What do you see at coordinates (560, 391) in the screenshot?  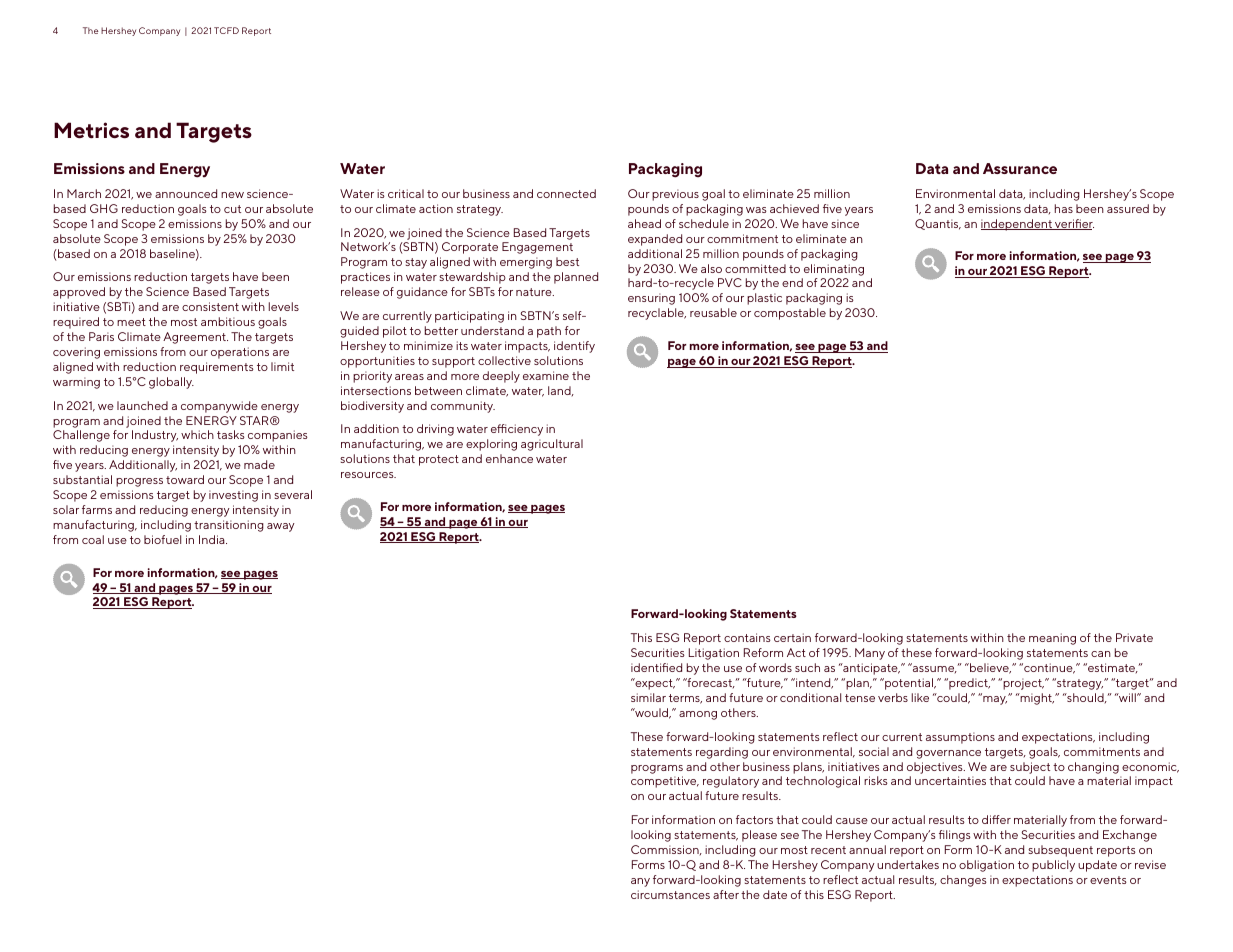 I see `land` at bounding box center [560, 391].
